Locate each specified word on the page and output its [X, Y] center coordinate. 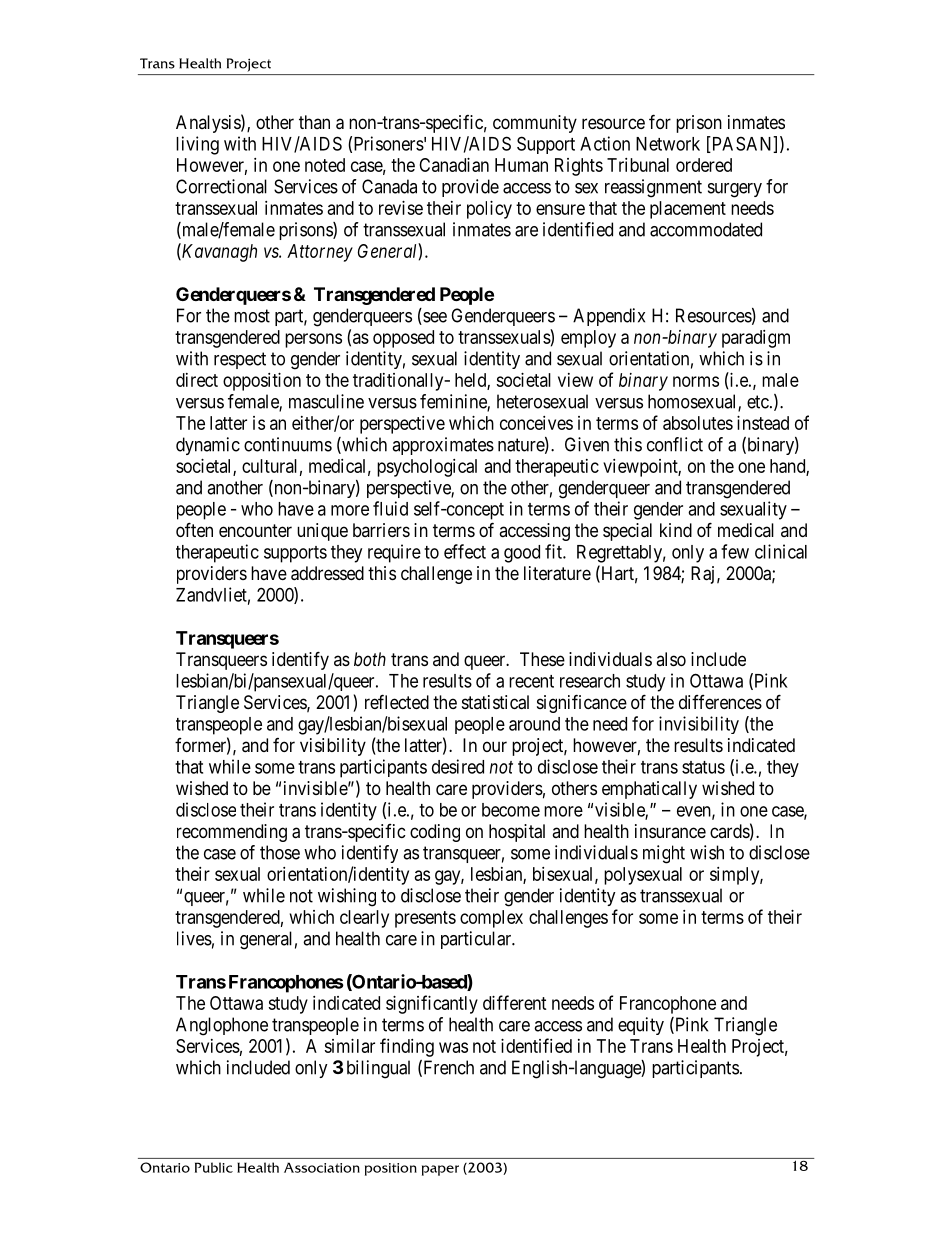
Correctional [221, 186]
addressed [327, 573]
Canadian [454, 165]
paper [440, 1170]
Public [214, 1167]
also [671, 659]
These [542, 659]
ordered [704, 165]
